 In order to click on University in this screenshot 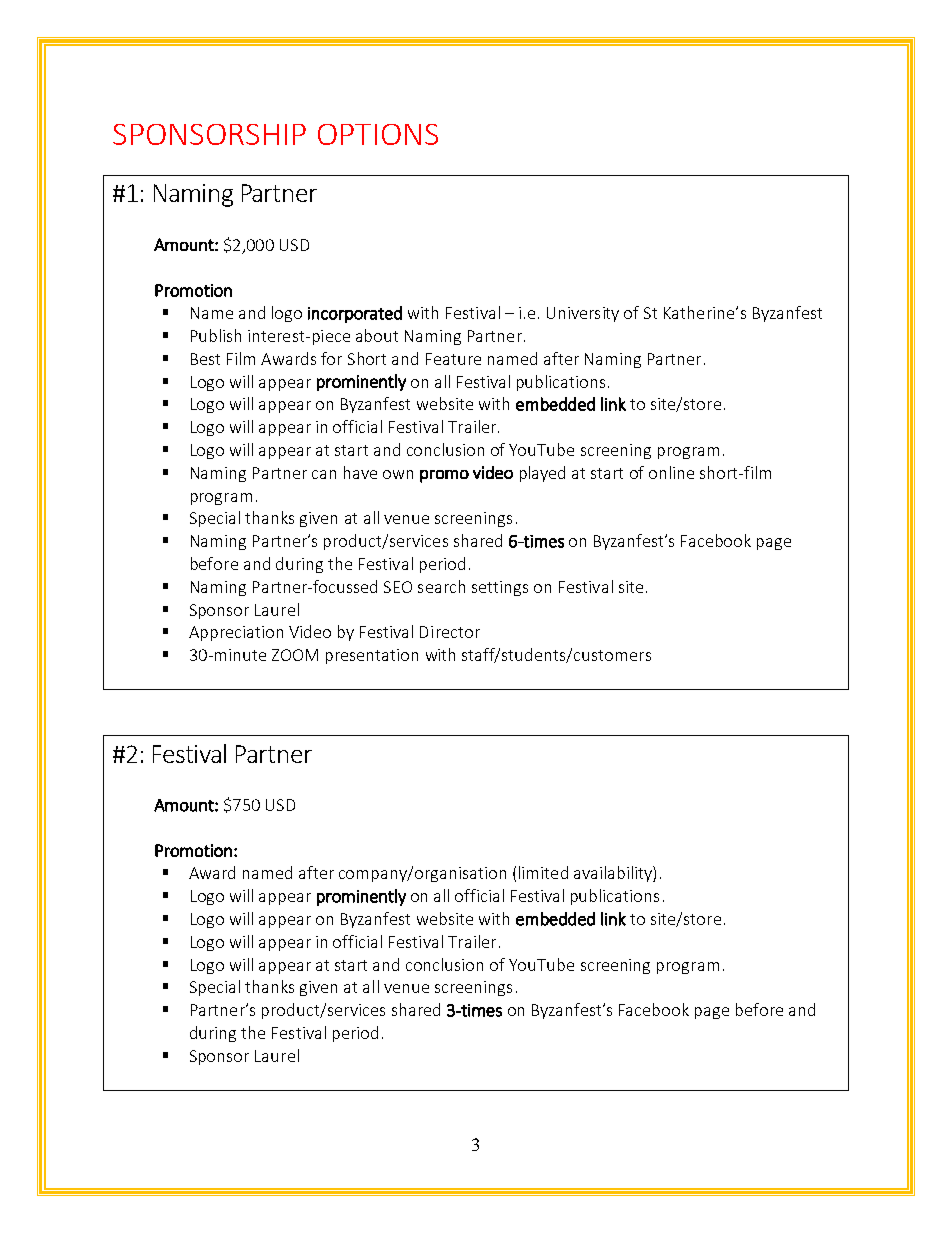, I will do `click(583, 314)`.
